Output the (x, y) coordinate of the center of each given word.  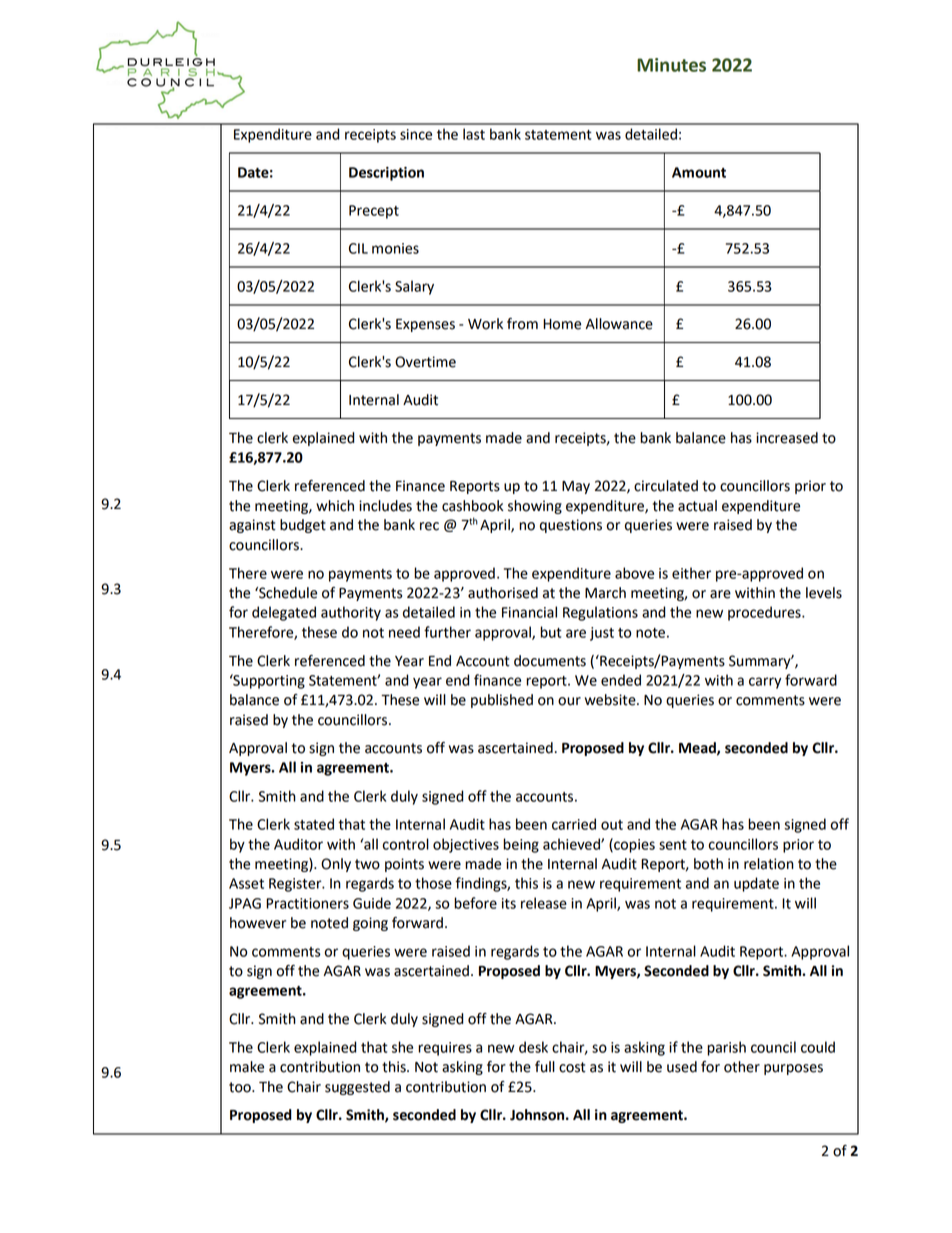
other (742, 1067)
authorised (503, 593)
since (416, 134)
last (474, 134)
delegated (284, 613)
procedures (765, 613)
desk (533, 1047)
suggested (357, 1088)
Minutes (671, 65)
